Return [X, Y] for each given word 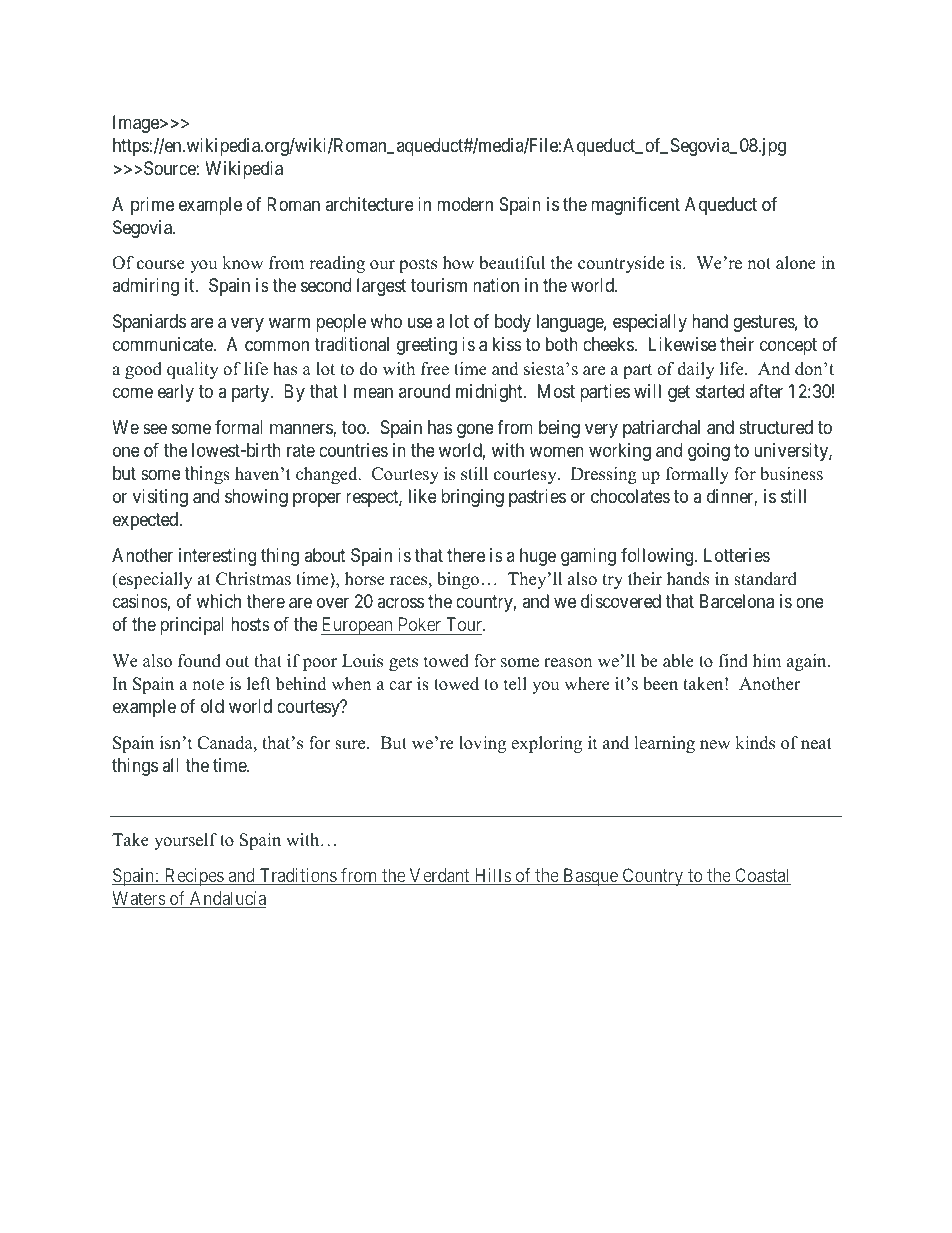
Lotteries [737, 555]
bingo [458, 580]
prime [152, 206]
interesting [217, 557]
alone [796, 263]
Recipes [193, 877]
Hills [492, 876]
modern [465, 204]
